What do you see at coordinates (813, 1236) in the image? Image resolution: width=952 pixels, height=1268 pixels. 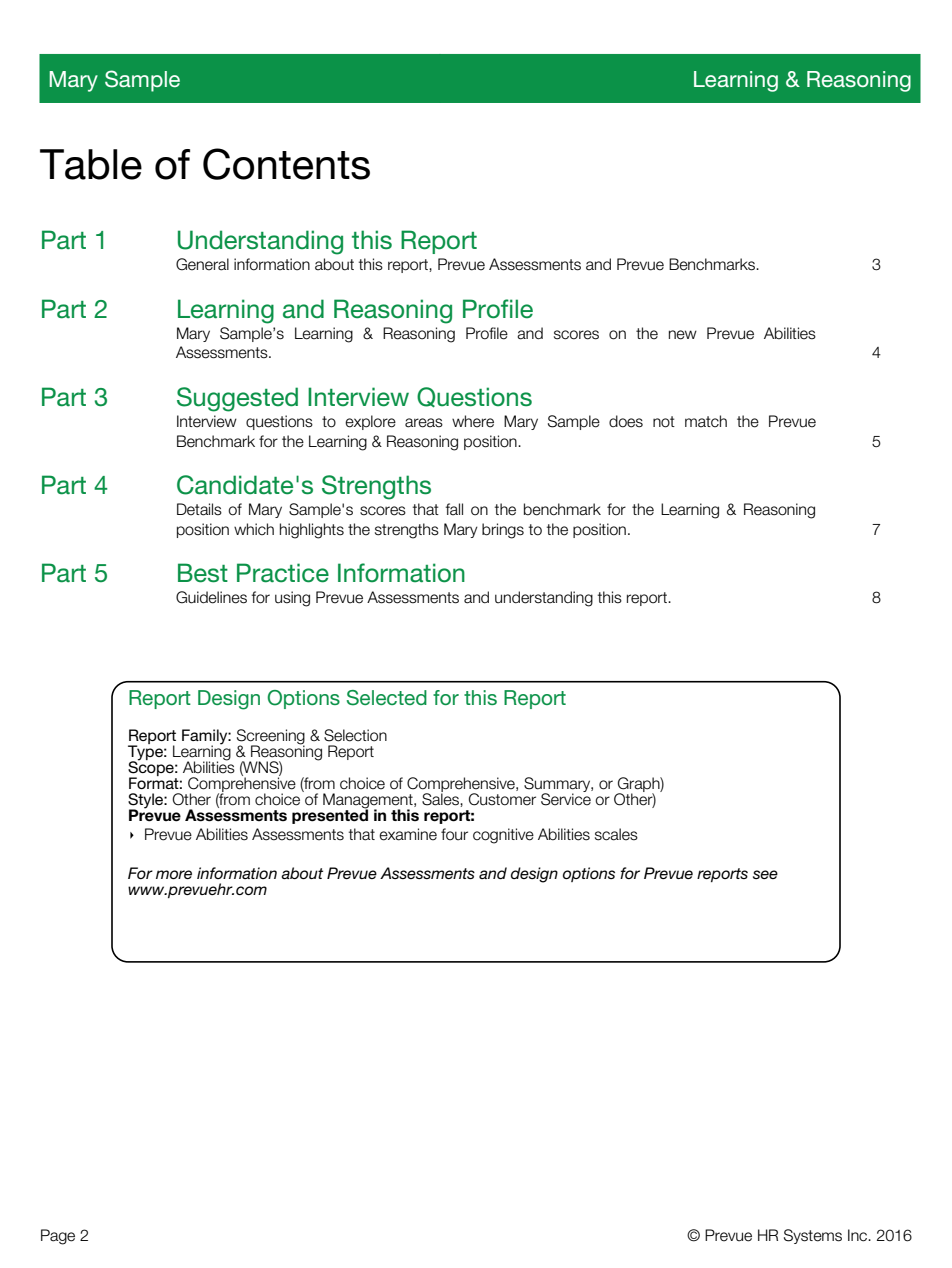 I see `Systems` at bounding box center [813, 1236].
